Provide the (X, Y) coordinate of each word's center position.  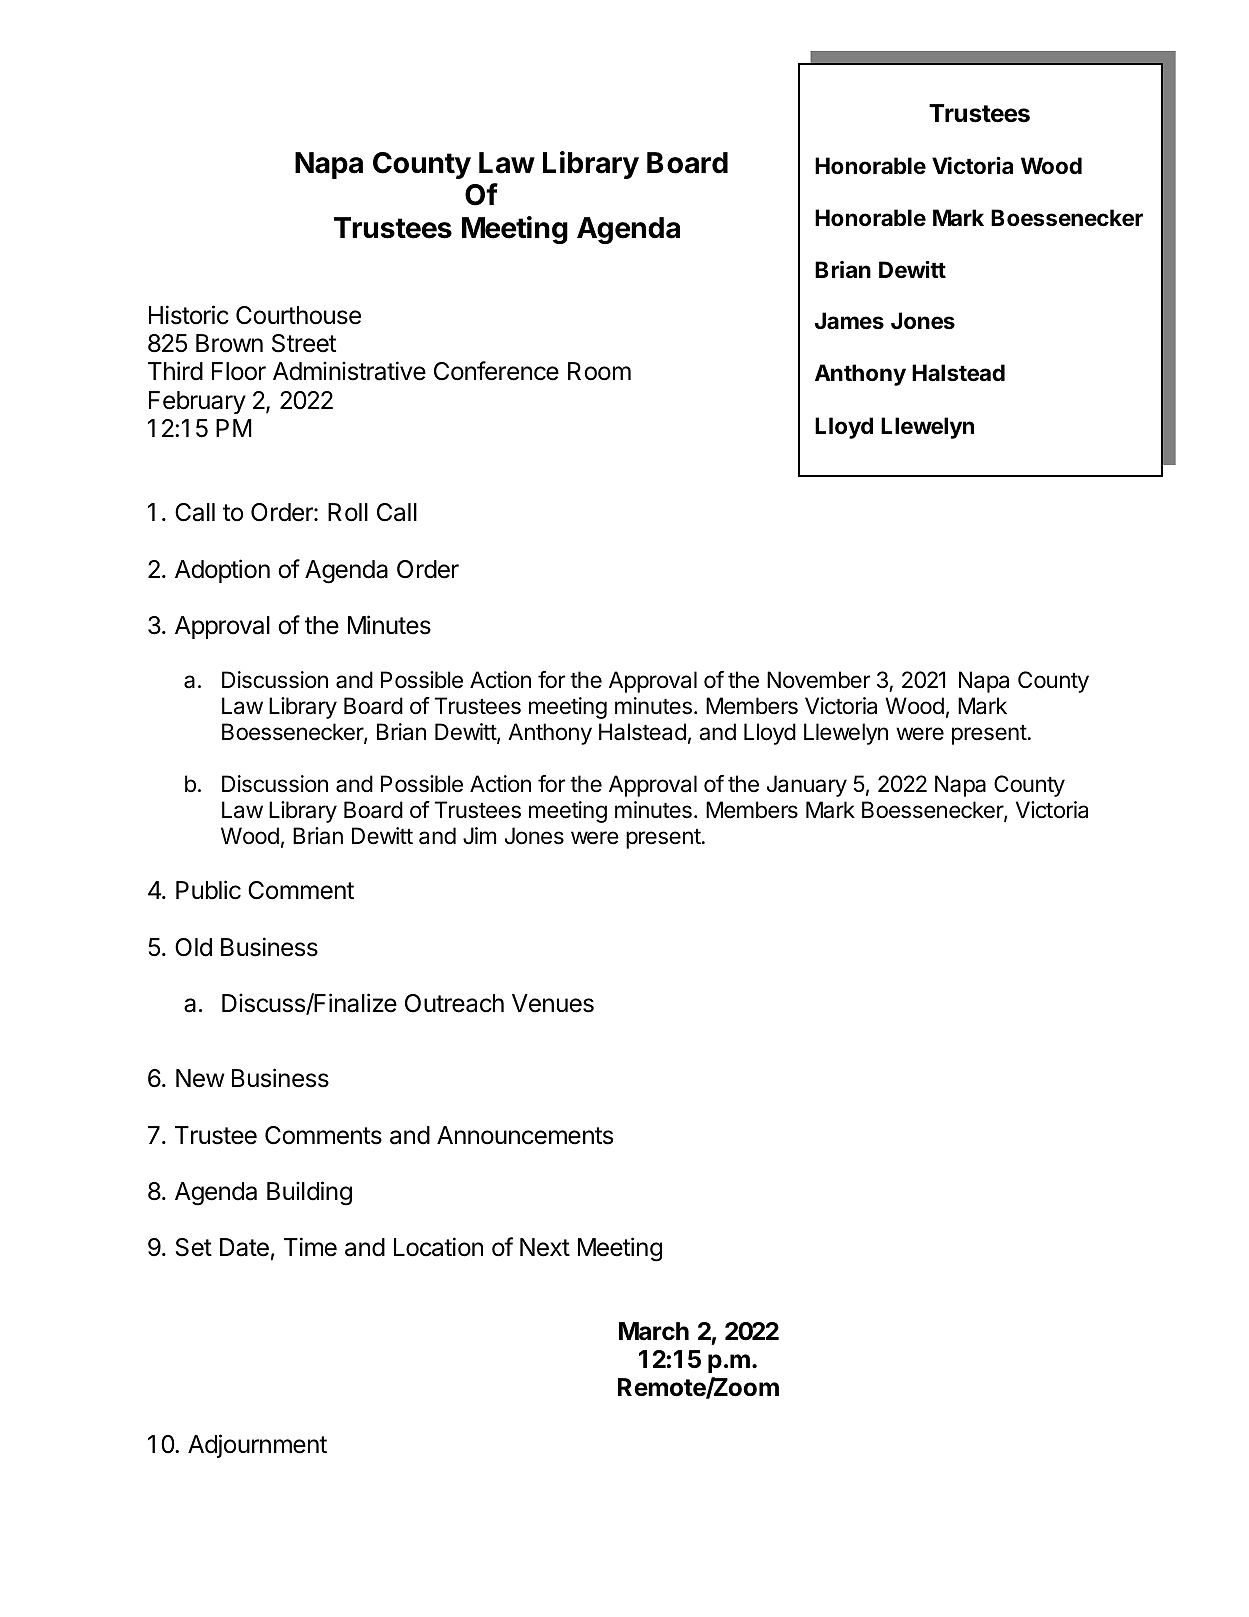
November (818, 680)
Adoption (222, 571)
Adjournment (257, 1446)
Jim (479, 835)
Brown (229, 343)
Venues (553, 1003)
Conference (496, 371)
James (849, 321)
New (200, 1078)
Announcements (525, 1135)
